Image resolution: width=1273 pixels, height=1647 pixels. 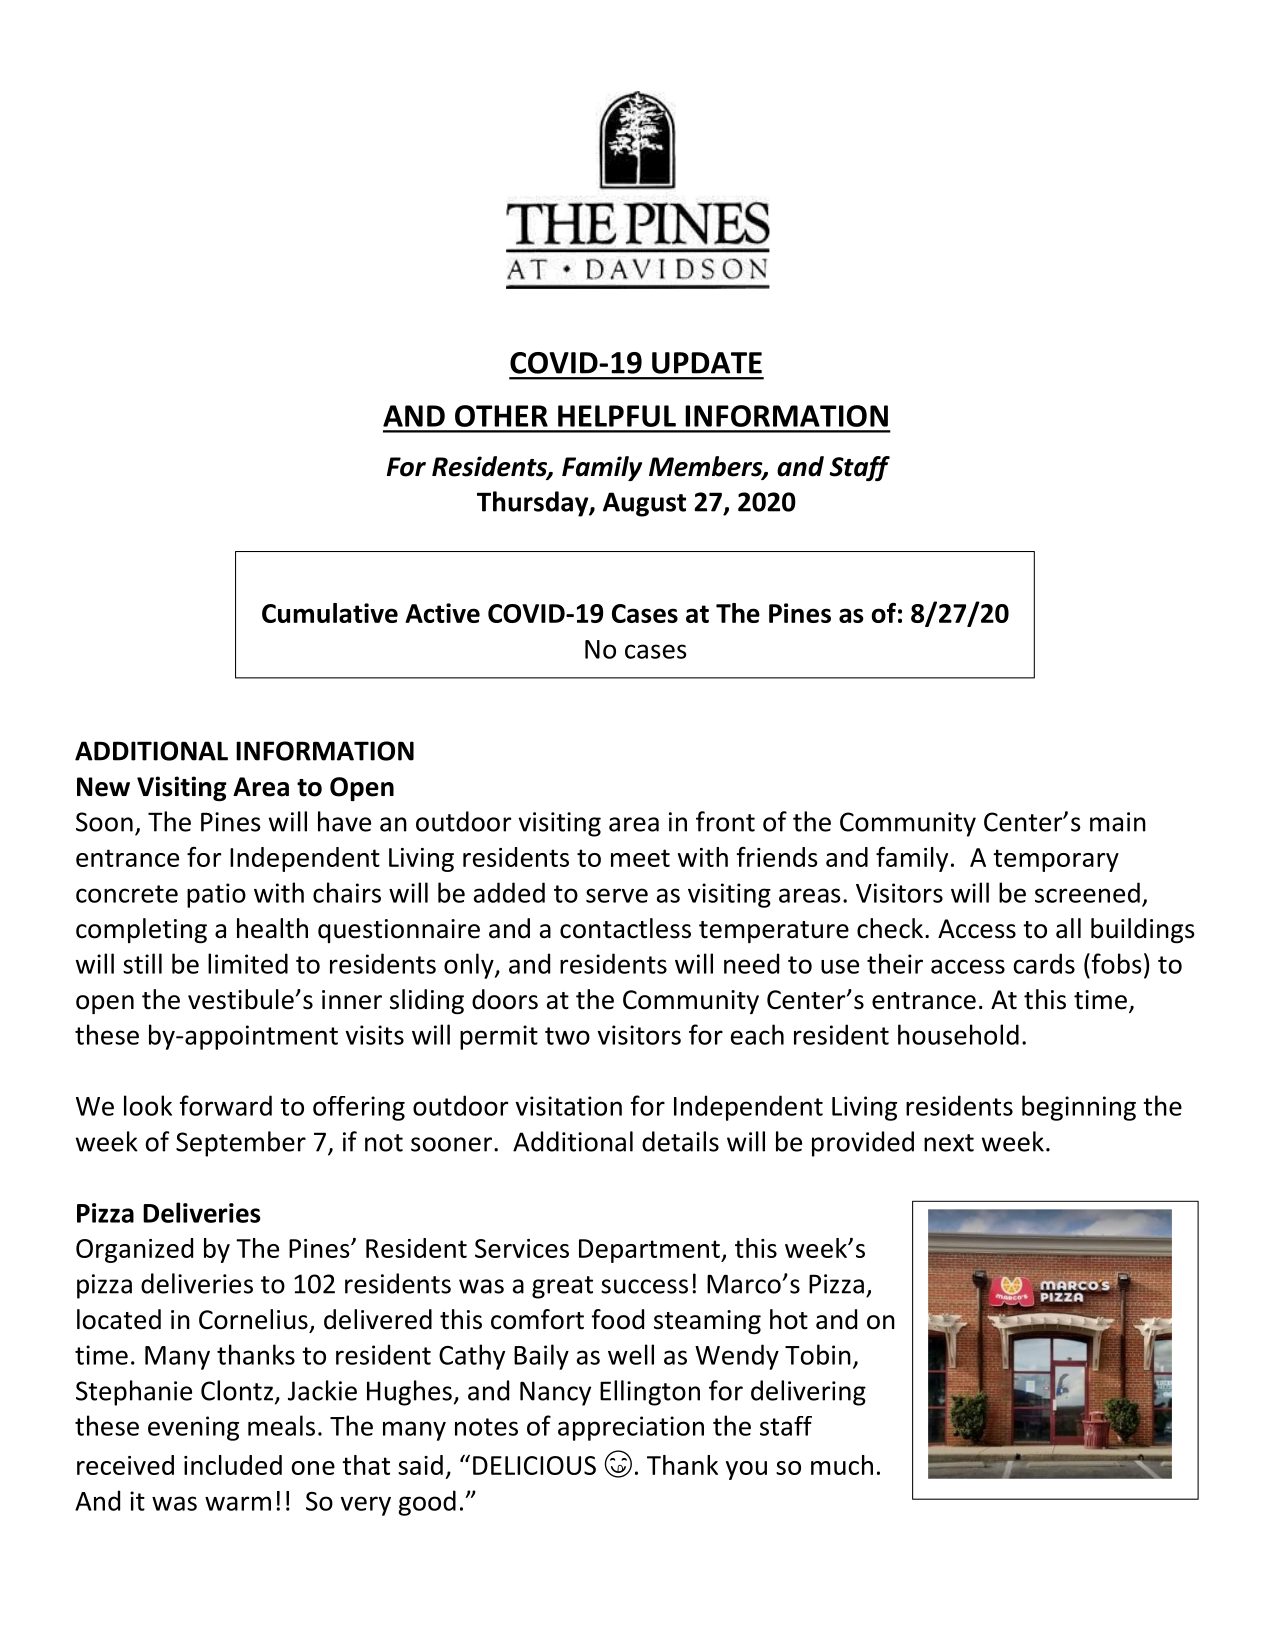 I want to click on UPDATE, so click(x=707, y=363).
